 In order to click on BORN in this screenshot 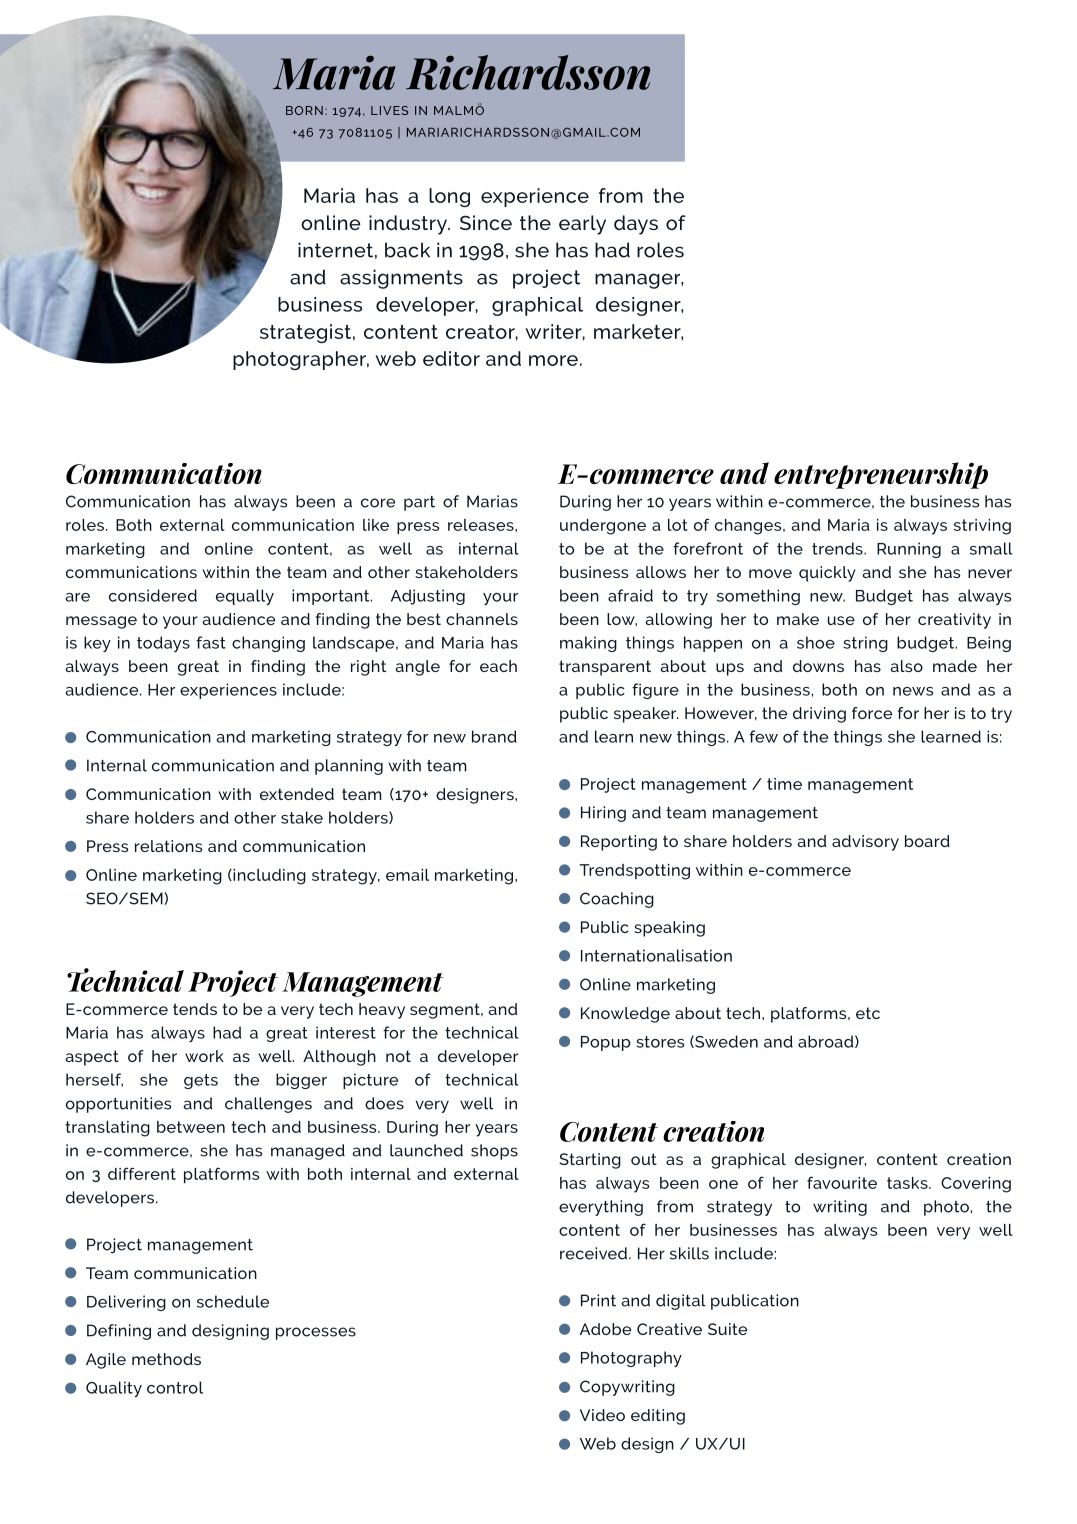, I will do `click(304, 110)`.
